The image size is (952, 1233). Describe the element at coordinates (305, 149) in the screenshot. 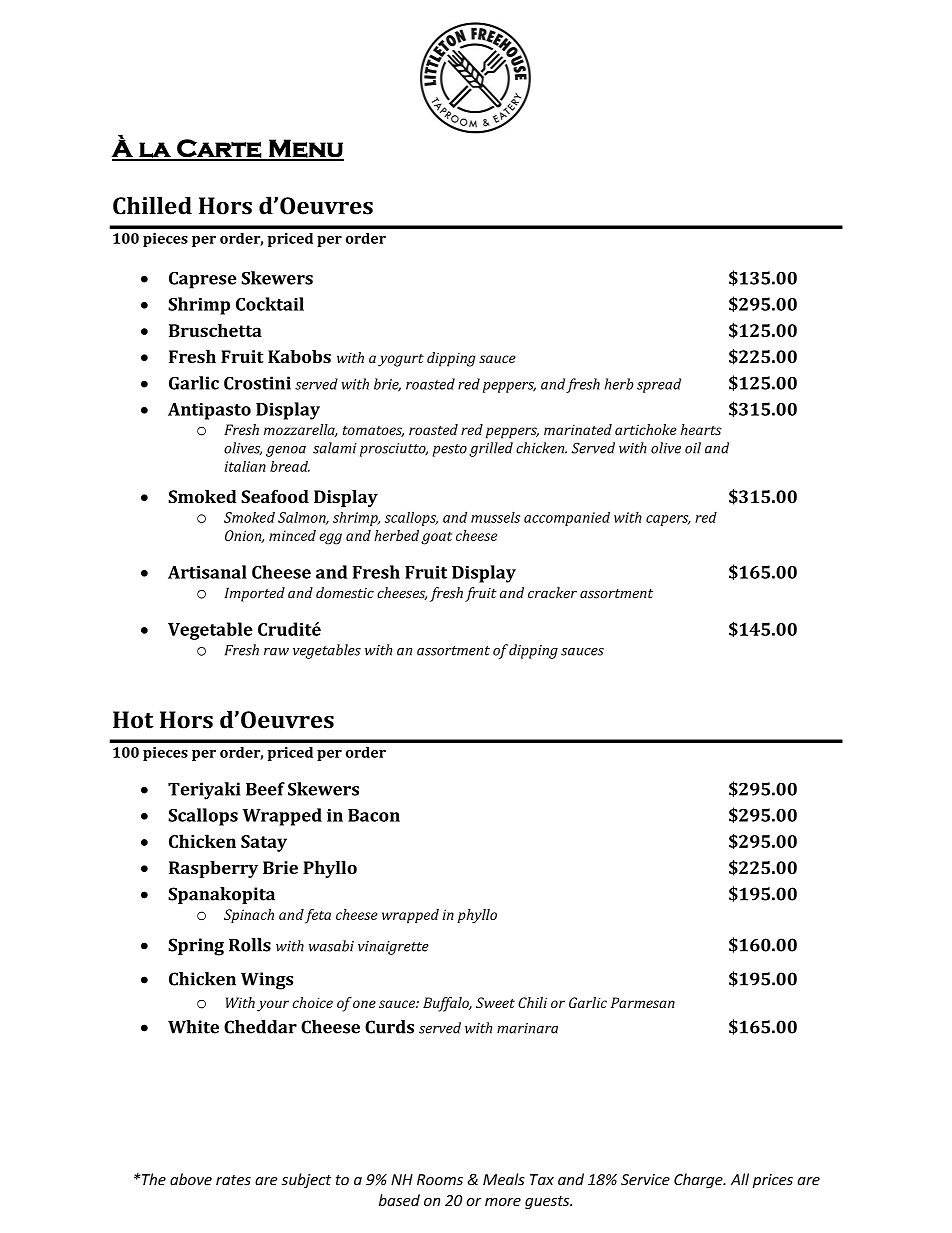

I see `Menu` at that location.
